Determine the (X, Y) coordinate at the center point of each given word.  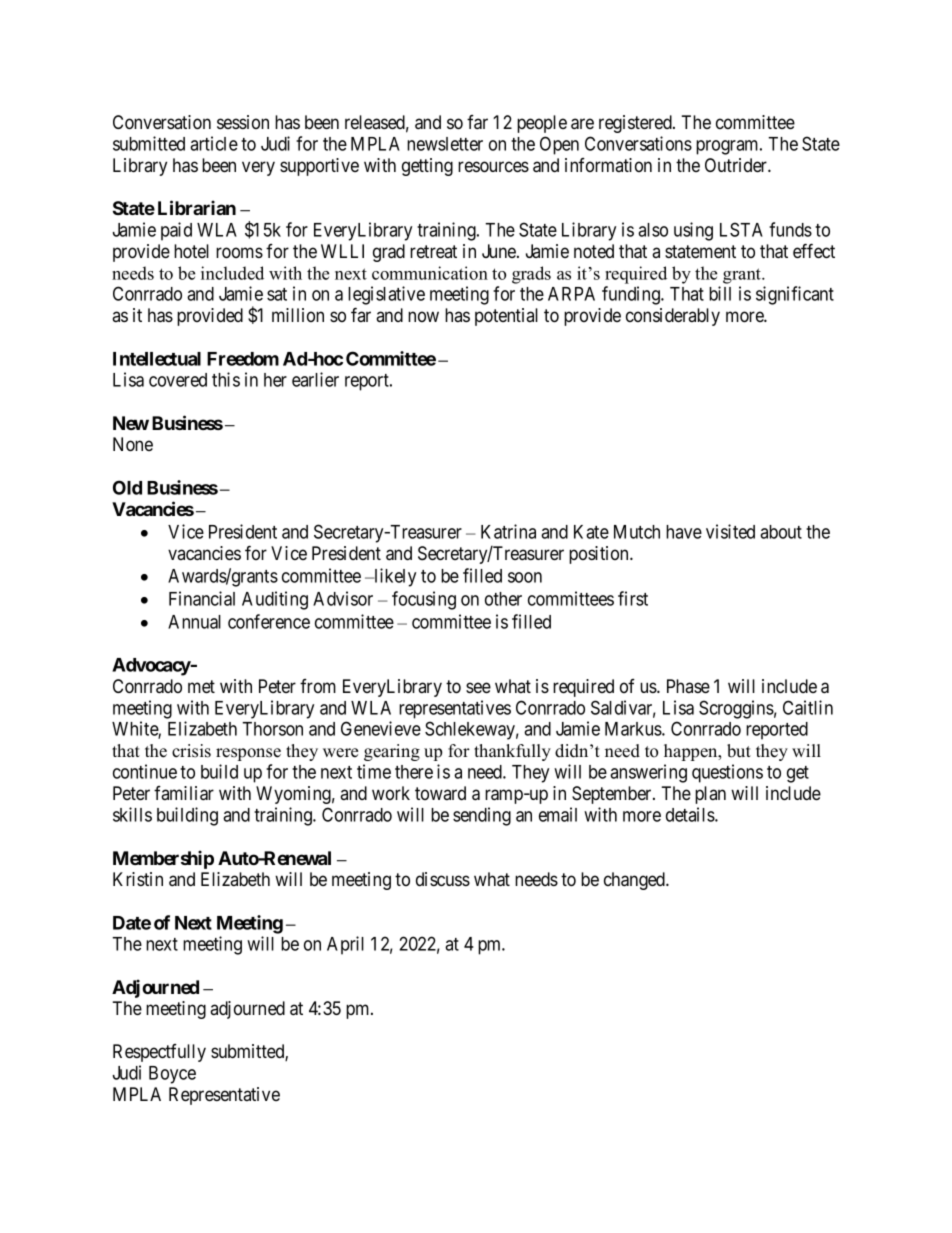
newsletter (445, 144)
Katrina (508, 531)
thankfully (512, 752)
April (345, 945)
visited (730, 531)
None (133, 444)
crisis (191, 751)
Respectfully (159, 1053)
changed (636, 881)
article (214, 143)
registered (636, 124)
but (739, 751)
